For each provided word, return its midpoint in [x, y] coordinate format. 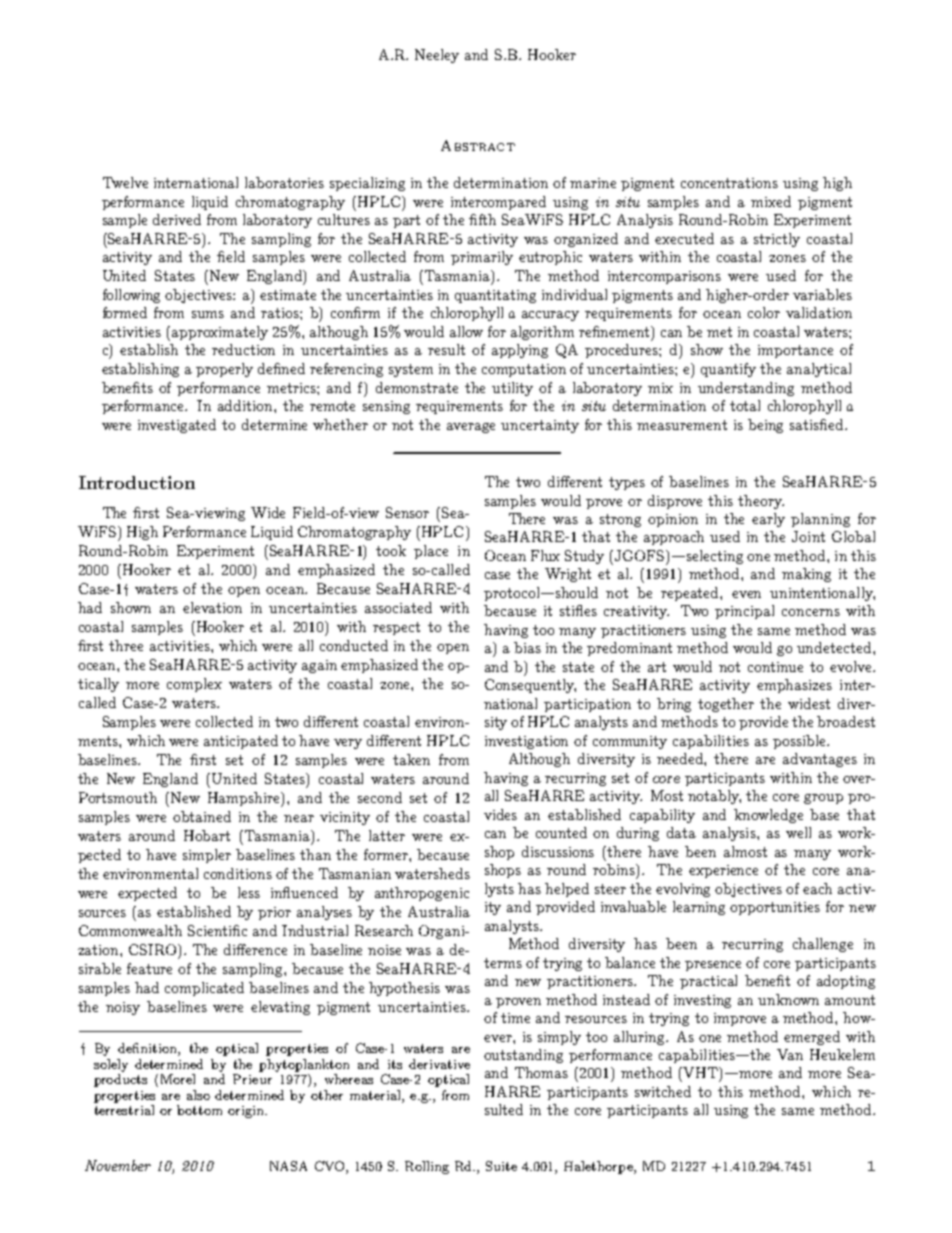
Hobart [207, 835]
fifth [482, 219]
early [768, 520]
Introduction [137, 482]
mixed [771, 201]
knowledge [768, 816]
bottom [199, 1110]
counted [561, 832]
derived [177, 219]
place [431, 552]
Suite [501, 1166]
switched [663, 1091]
